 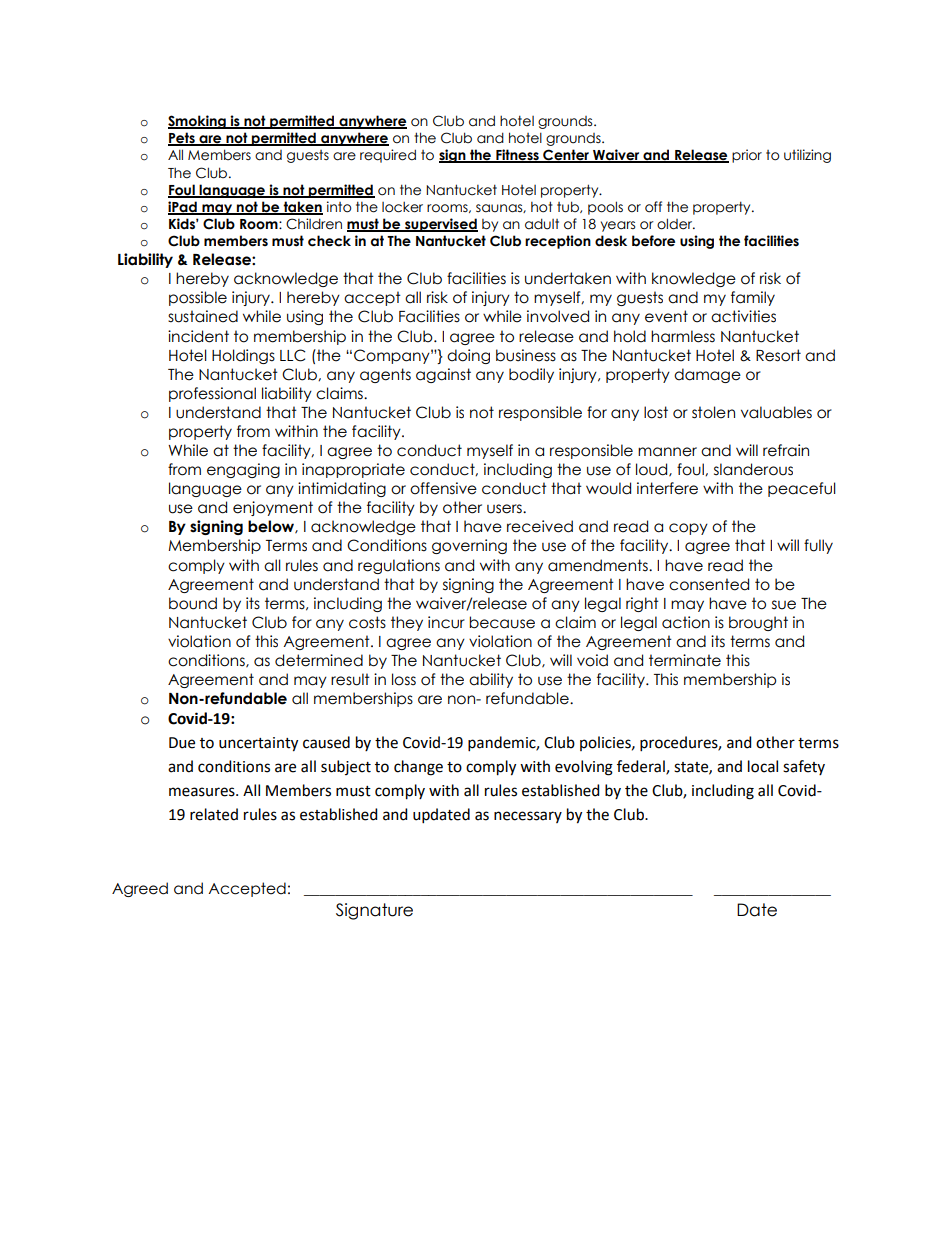 I want to click on necessary, so click(x=528, y=817).
